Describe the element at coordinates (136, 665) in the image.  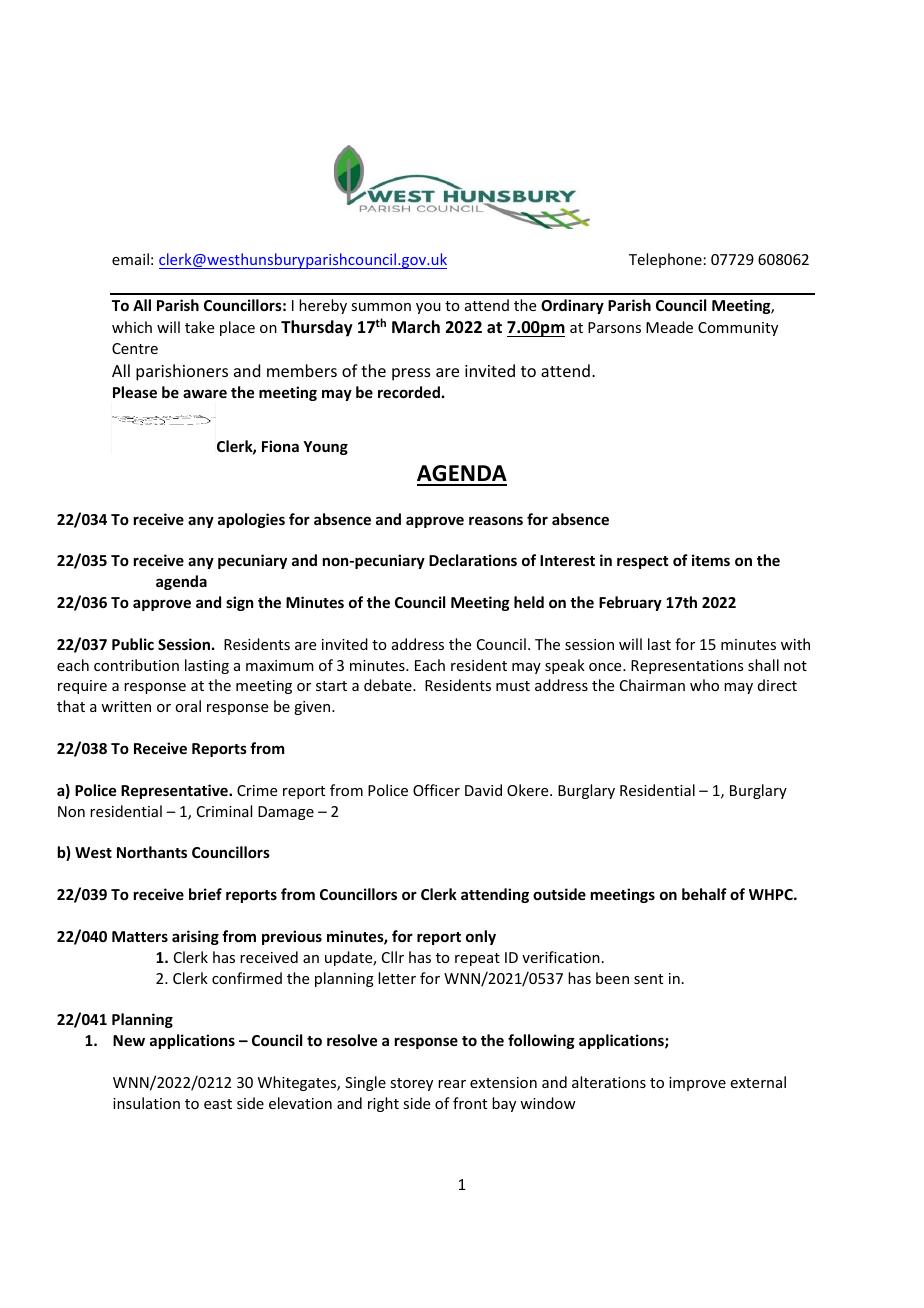
I see `contribution` at that location.
